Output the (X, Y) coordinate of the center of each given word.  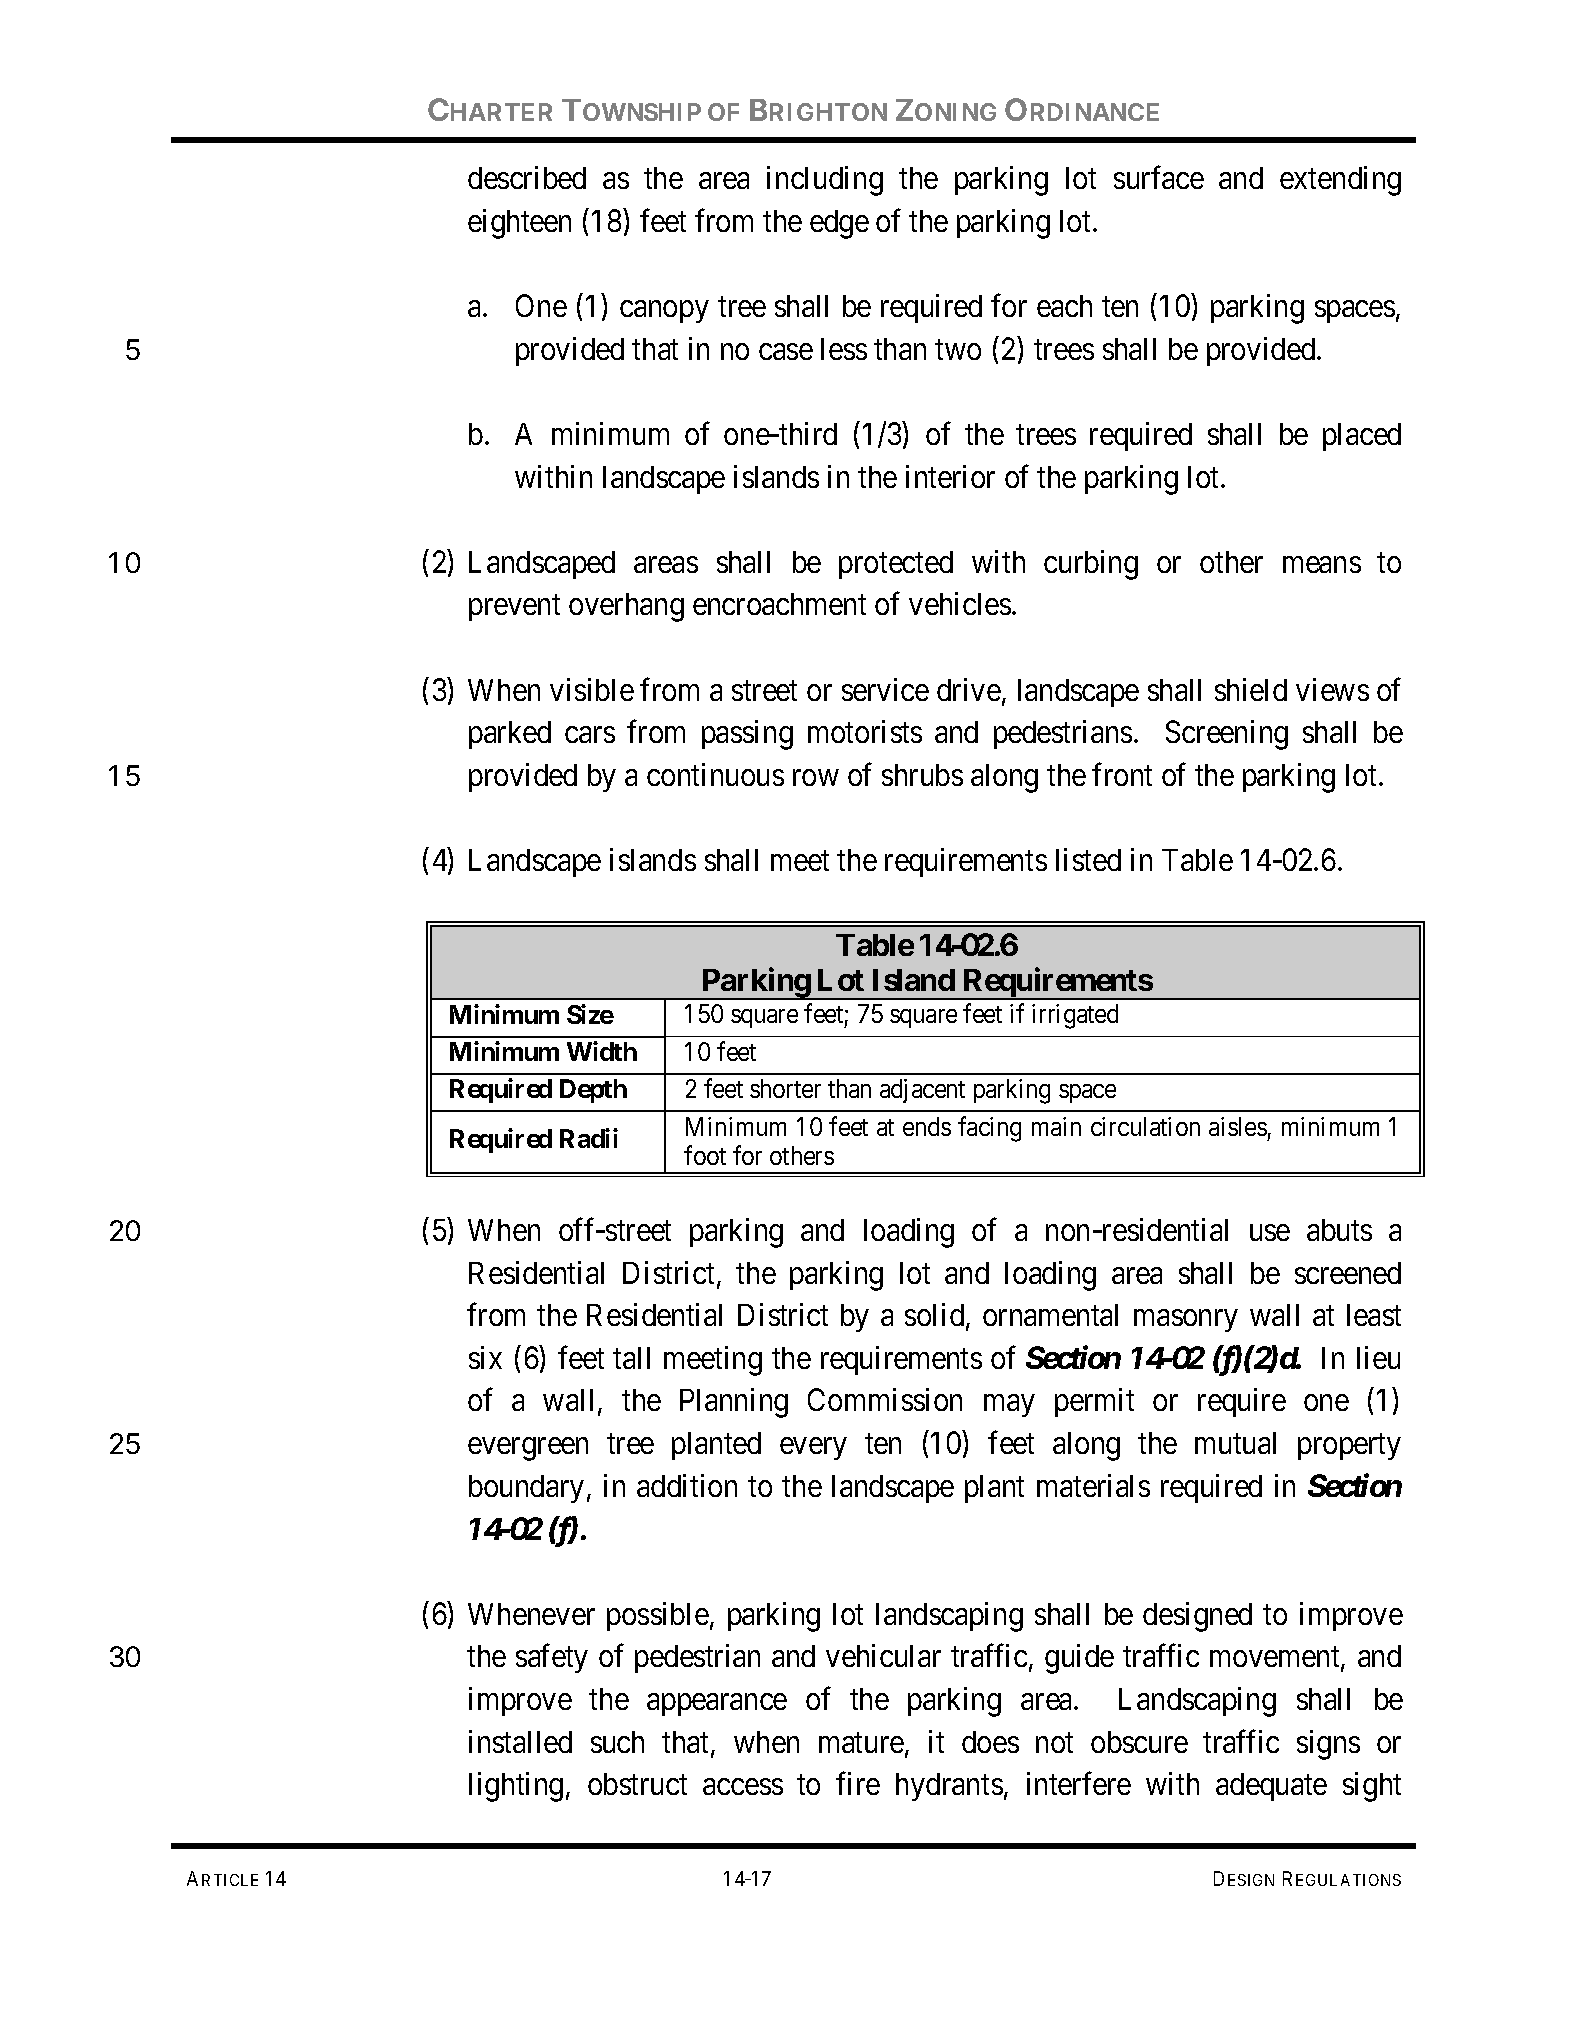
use (1270, 1233)
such (617, 1742)
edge (839, 224)
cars (590, 735)
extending (1340, 181)
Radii (589, 1138)
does (990, 1742)
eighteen (519, 224)
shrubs (922, 775)
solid (936, 1316)
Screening (1227, 735)
